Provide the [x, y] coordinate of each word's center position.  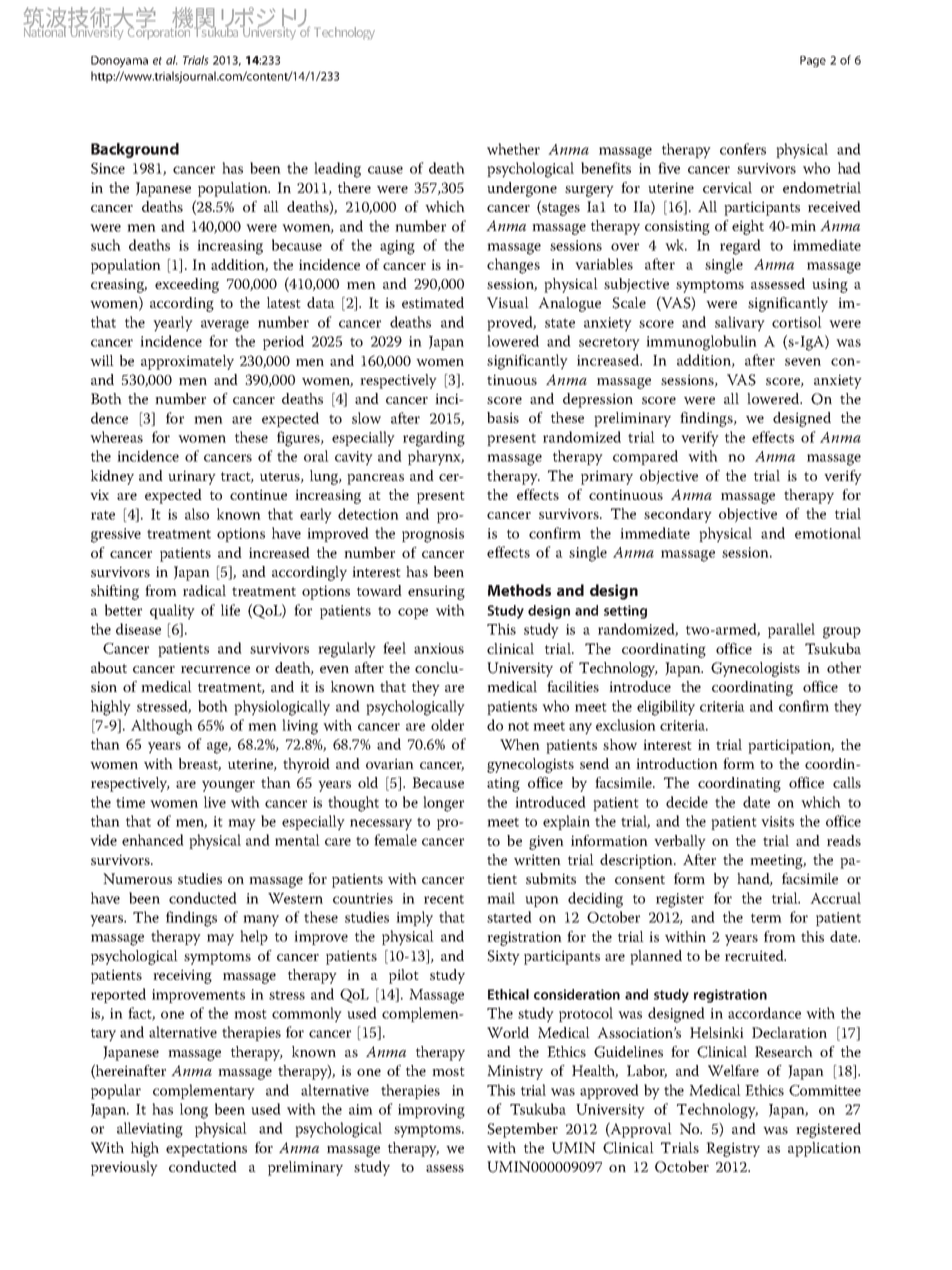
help [254, 937]
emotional [828, 533]
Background [135, 150]
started [509, 917]
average [225, 326]
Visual [508, 303]
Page [813, 61]
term [766, 918]
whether [513, 149]
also [197, 514]
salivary [740, 323]
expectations [206, 1149]
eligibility [666, 708]
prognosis [433, 535]
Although [162, 727]
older [447, 725]
